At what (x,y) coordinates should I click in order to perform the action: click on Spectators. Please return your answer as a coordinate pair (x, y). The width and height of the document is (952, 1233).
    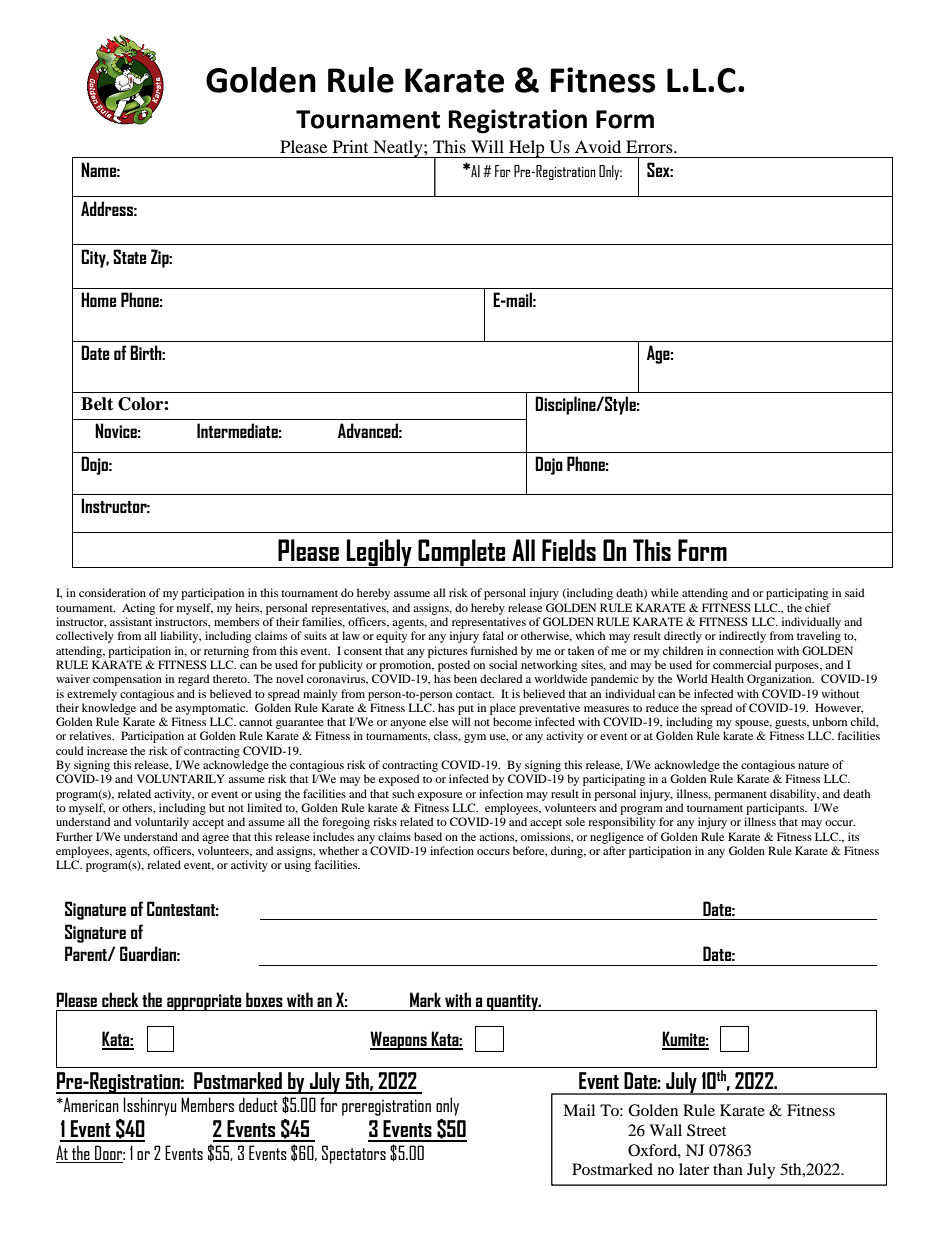
    Looking at the image, I should click on (354, 1154).
